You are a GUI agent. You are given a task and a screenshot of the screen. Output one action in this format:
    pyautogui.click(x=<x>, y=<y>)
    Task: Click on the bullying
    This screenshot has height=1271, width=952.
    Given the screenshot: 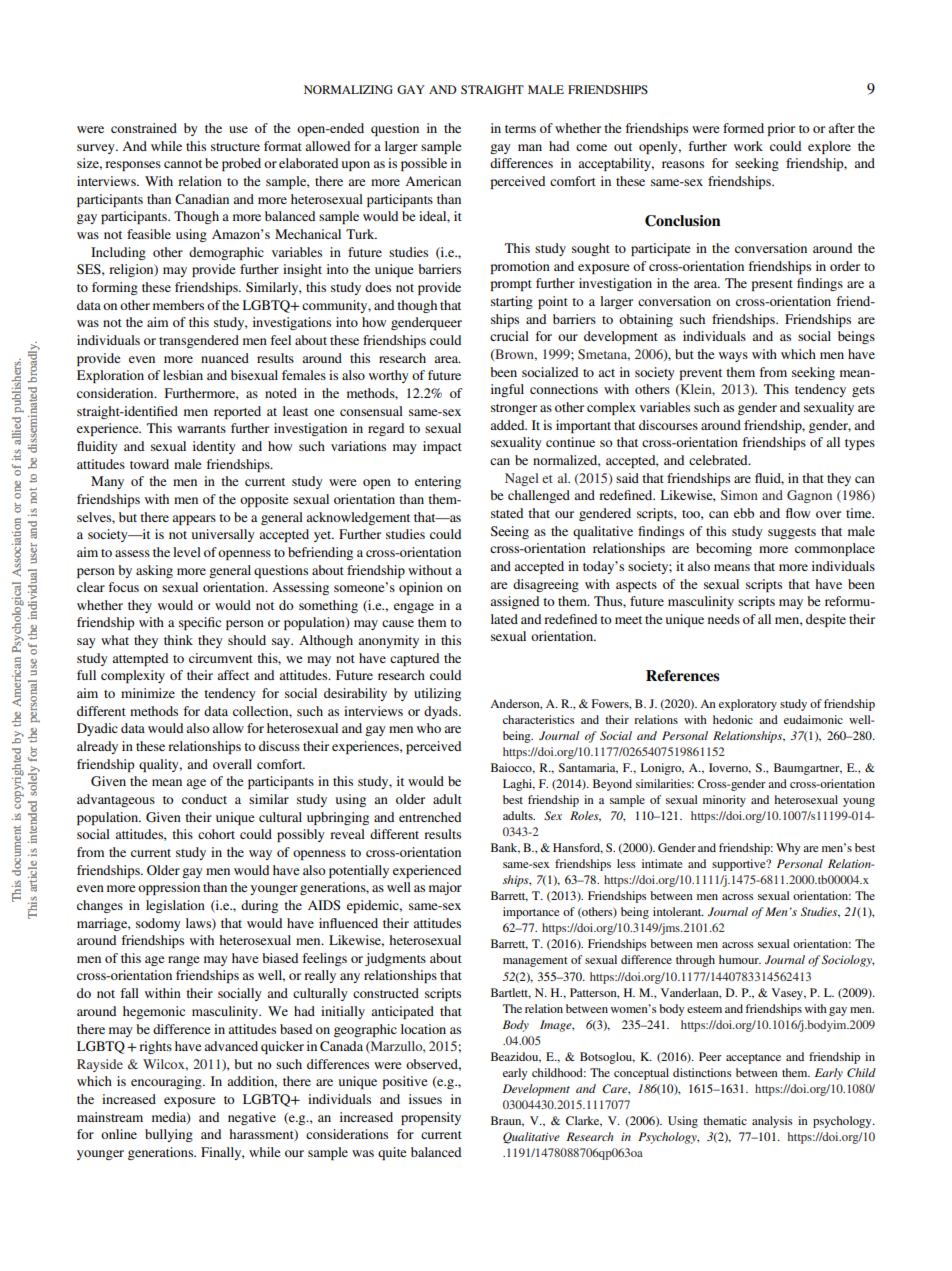 What is the action you would take?
    pyautogui.click(x=169, y=1135)
